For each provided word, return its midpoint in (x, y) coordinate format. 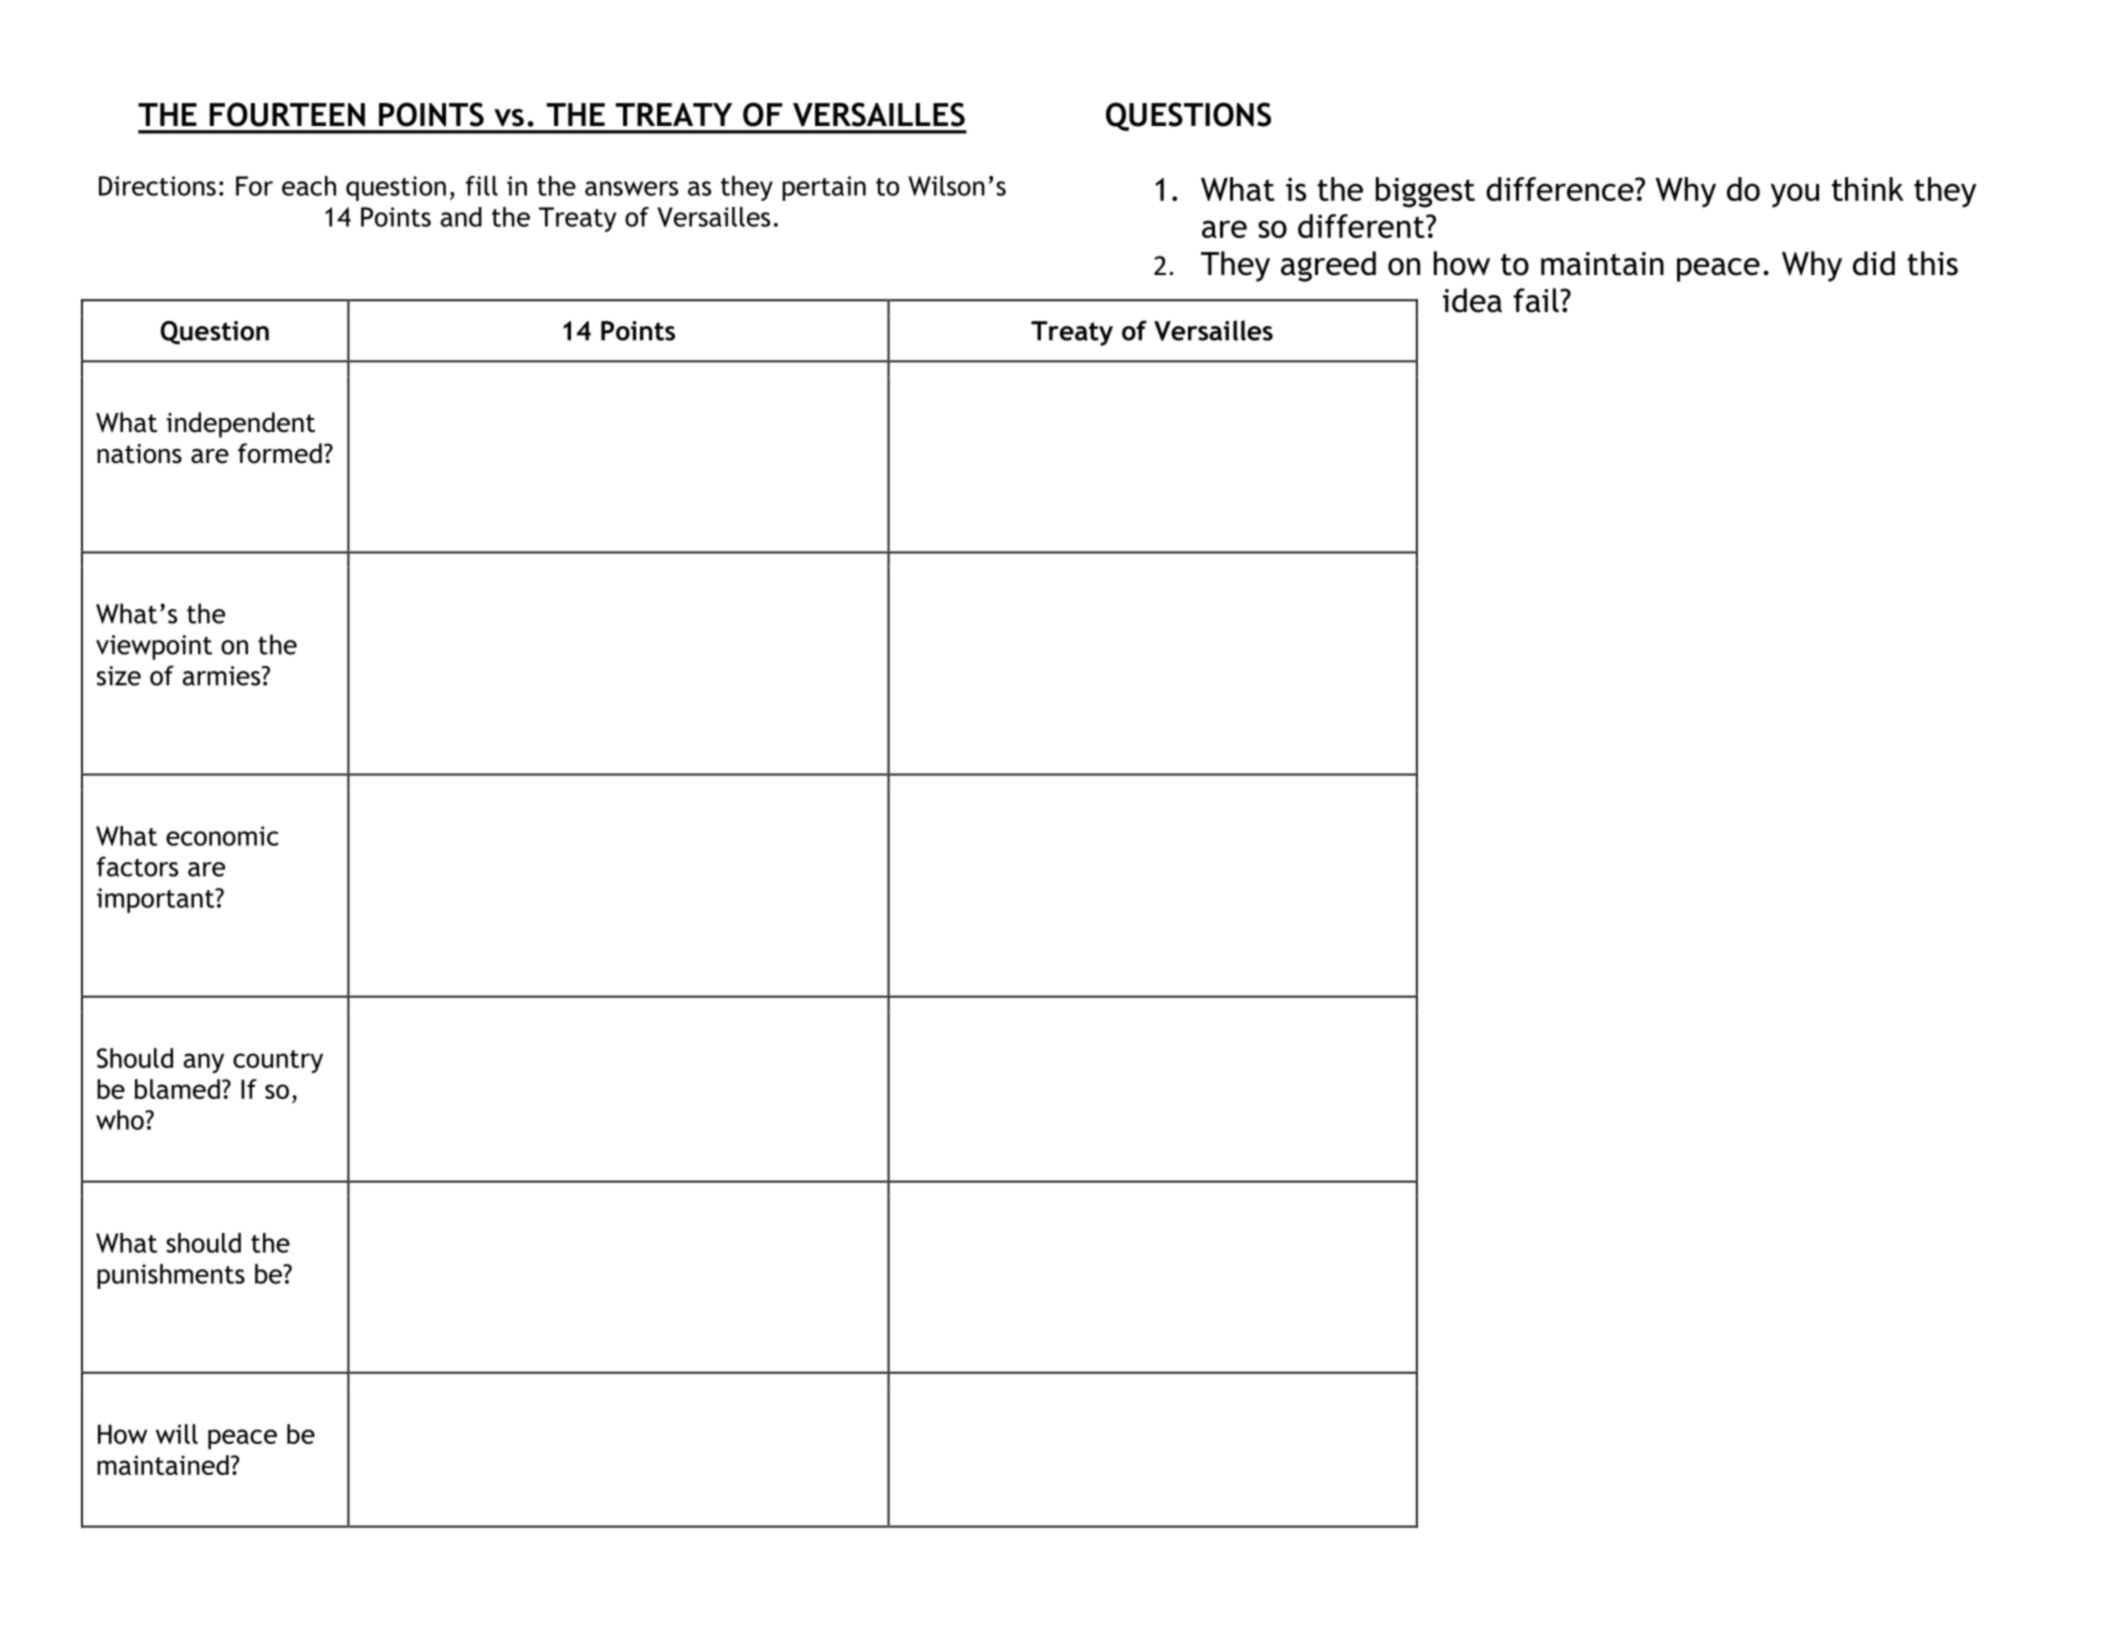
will (177, 1434)
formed (280, 453)
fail (1537, 300)
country (278, 1061)
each (309, 186)
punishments (171, 1276)
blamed (177, 1089)
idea (1472, 300)
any (204, 1063)
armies (222, 676)
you (1795, 195)
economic (222, 836)
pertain (824, 188)
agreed (1328, 266)
